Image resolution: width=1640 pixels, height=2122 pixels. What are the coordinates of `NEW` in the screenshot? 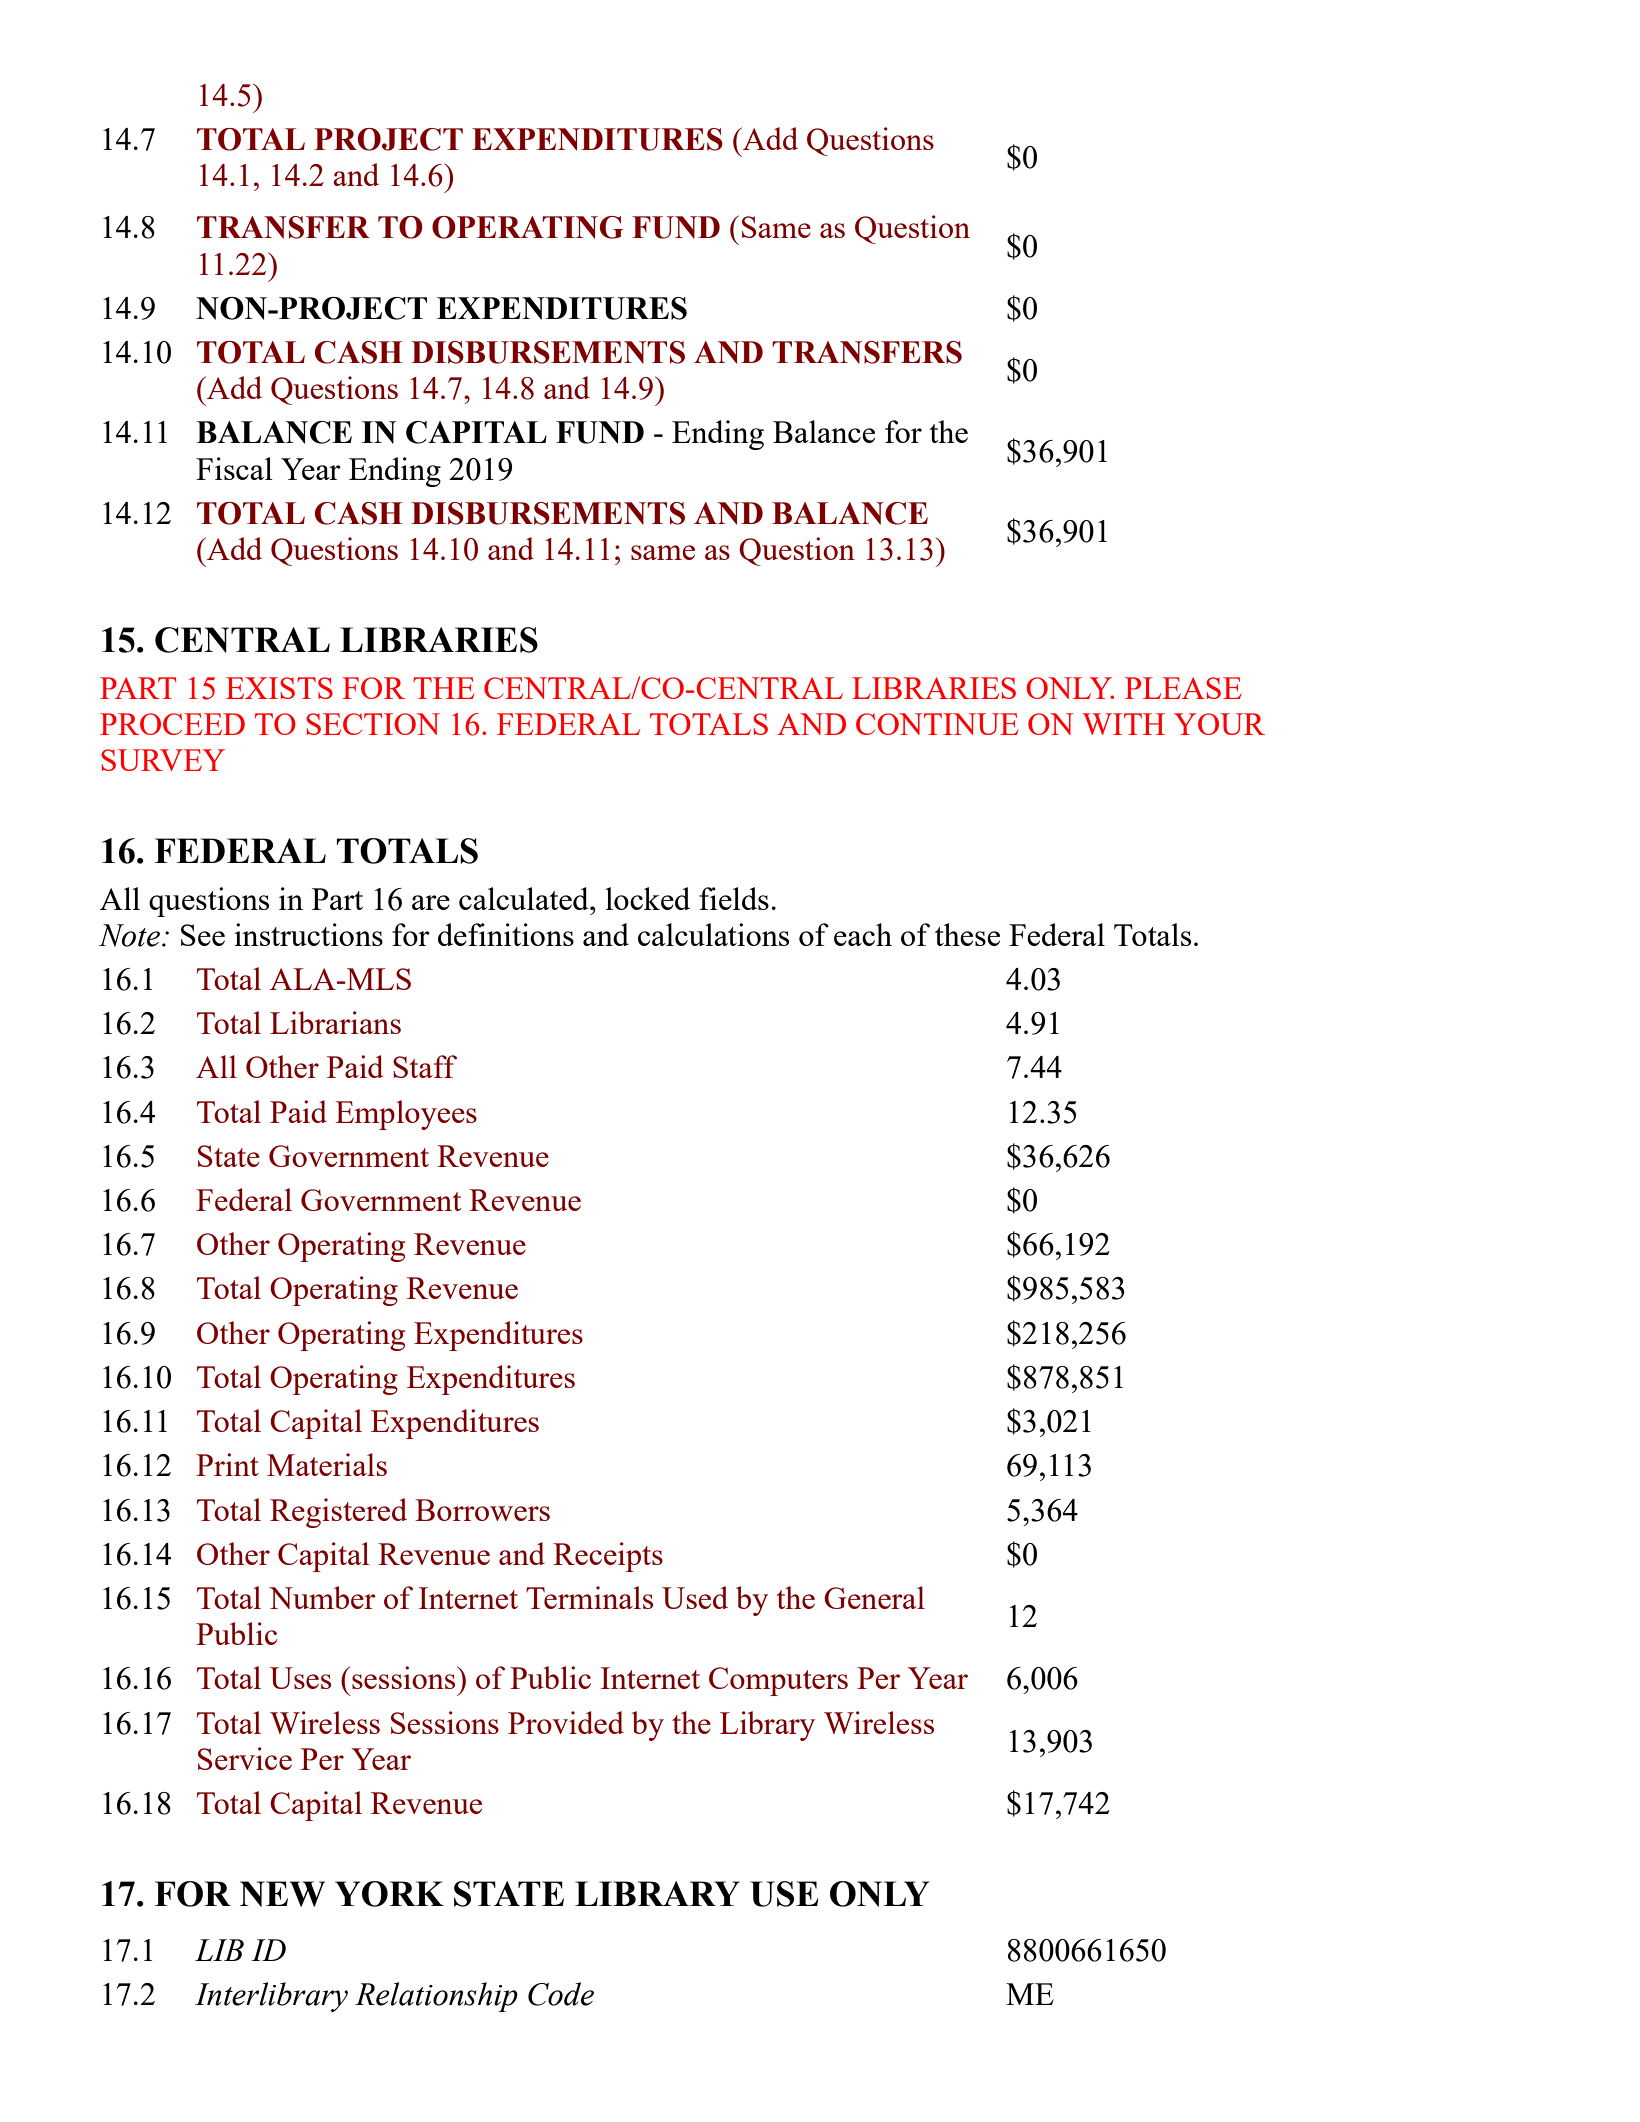 It's located at (282, 1894).
